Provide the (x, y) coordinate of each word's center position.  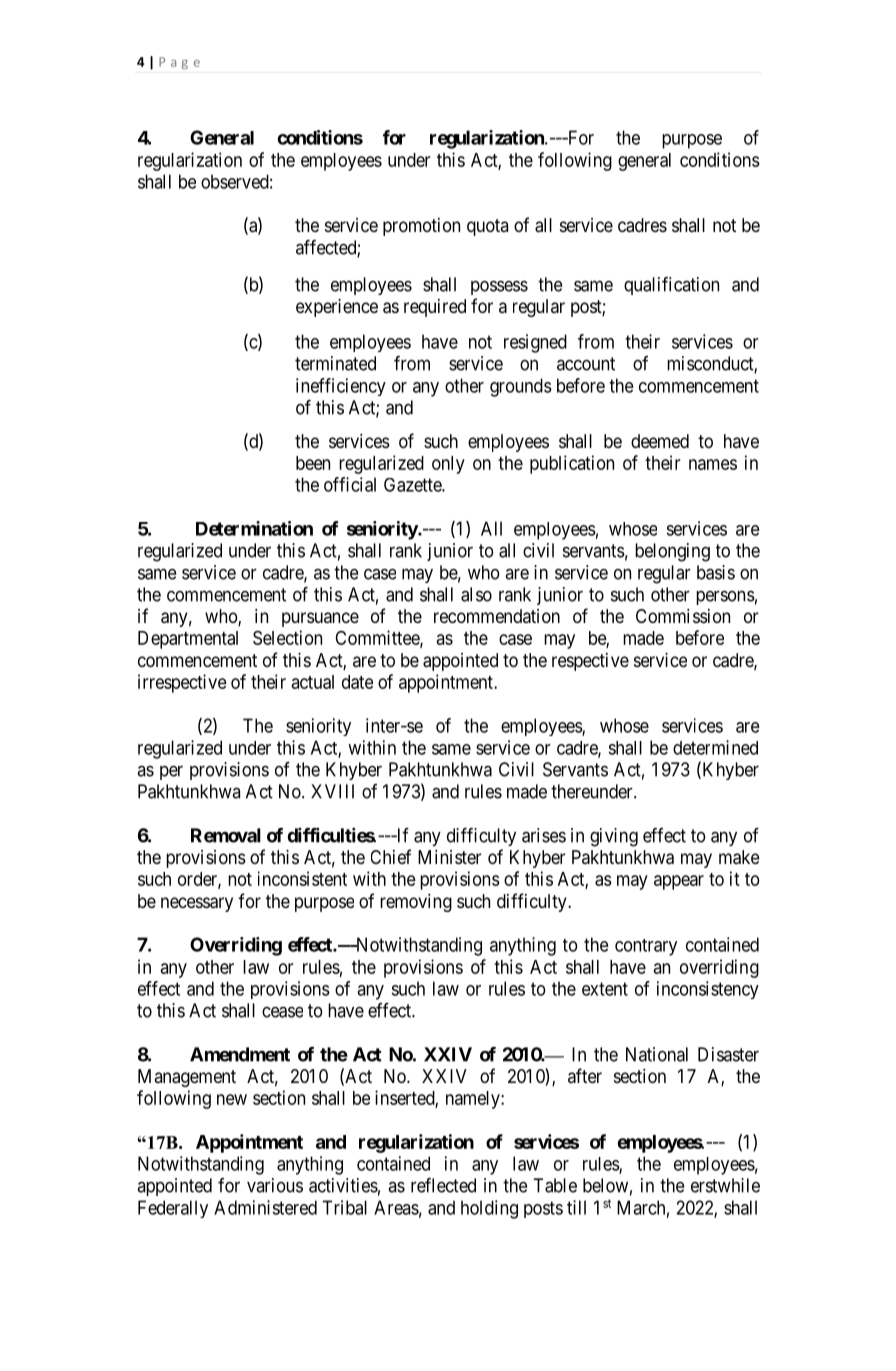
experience (337, 308)
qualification (671, 286)
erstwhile (725, 1185)
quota (487, 227)
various (275, 1185)
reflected (443, 1185)
